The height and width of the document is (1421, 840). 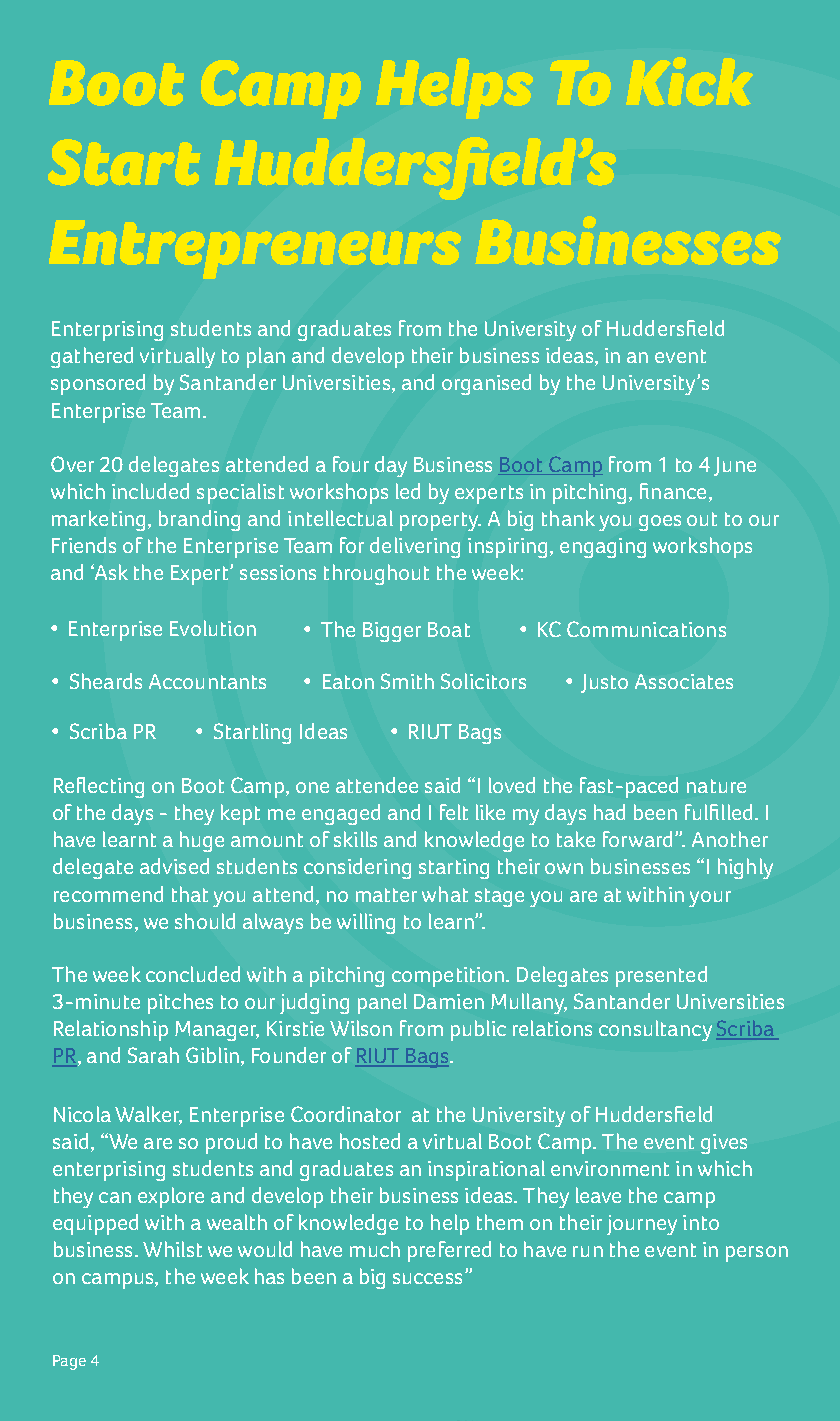 I want to click on pitches, so click(x=180, y=1003).
